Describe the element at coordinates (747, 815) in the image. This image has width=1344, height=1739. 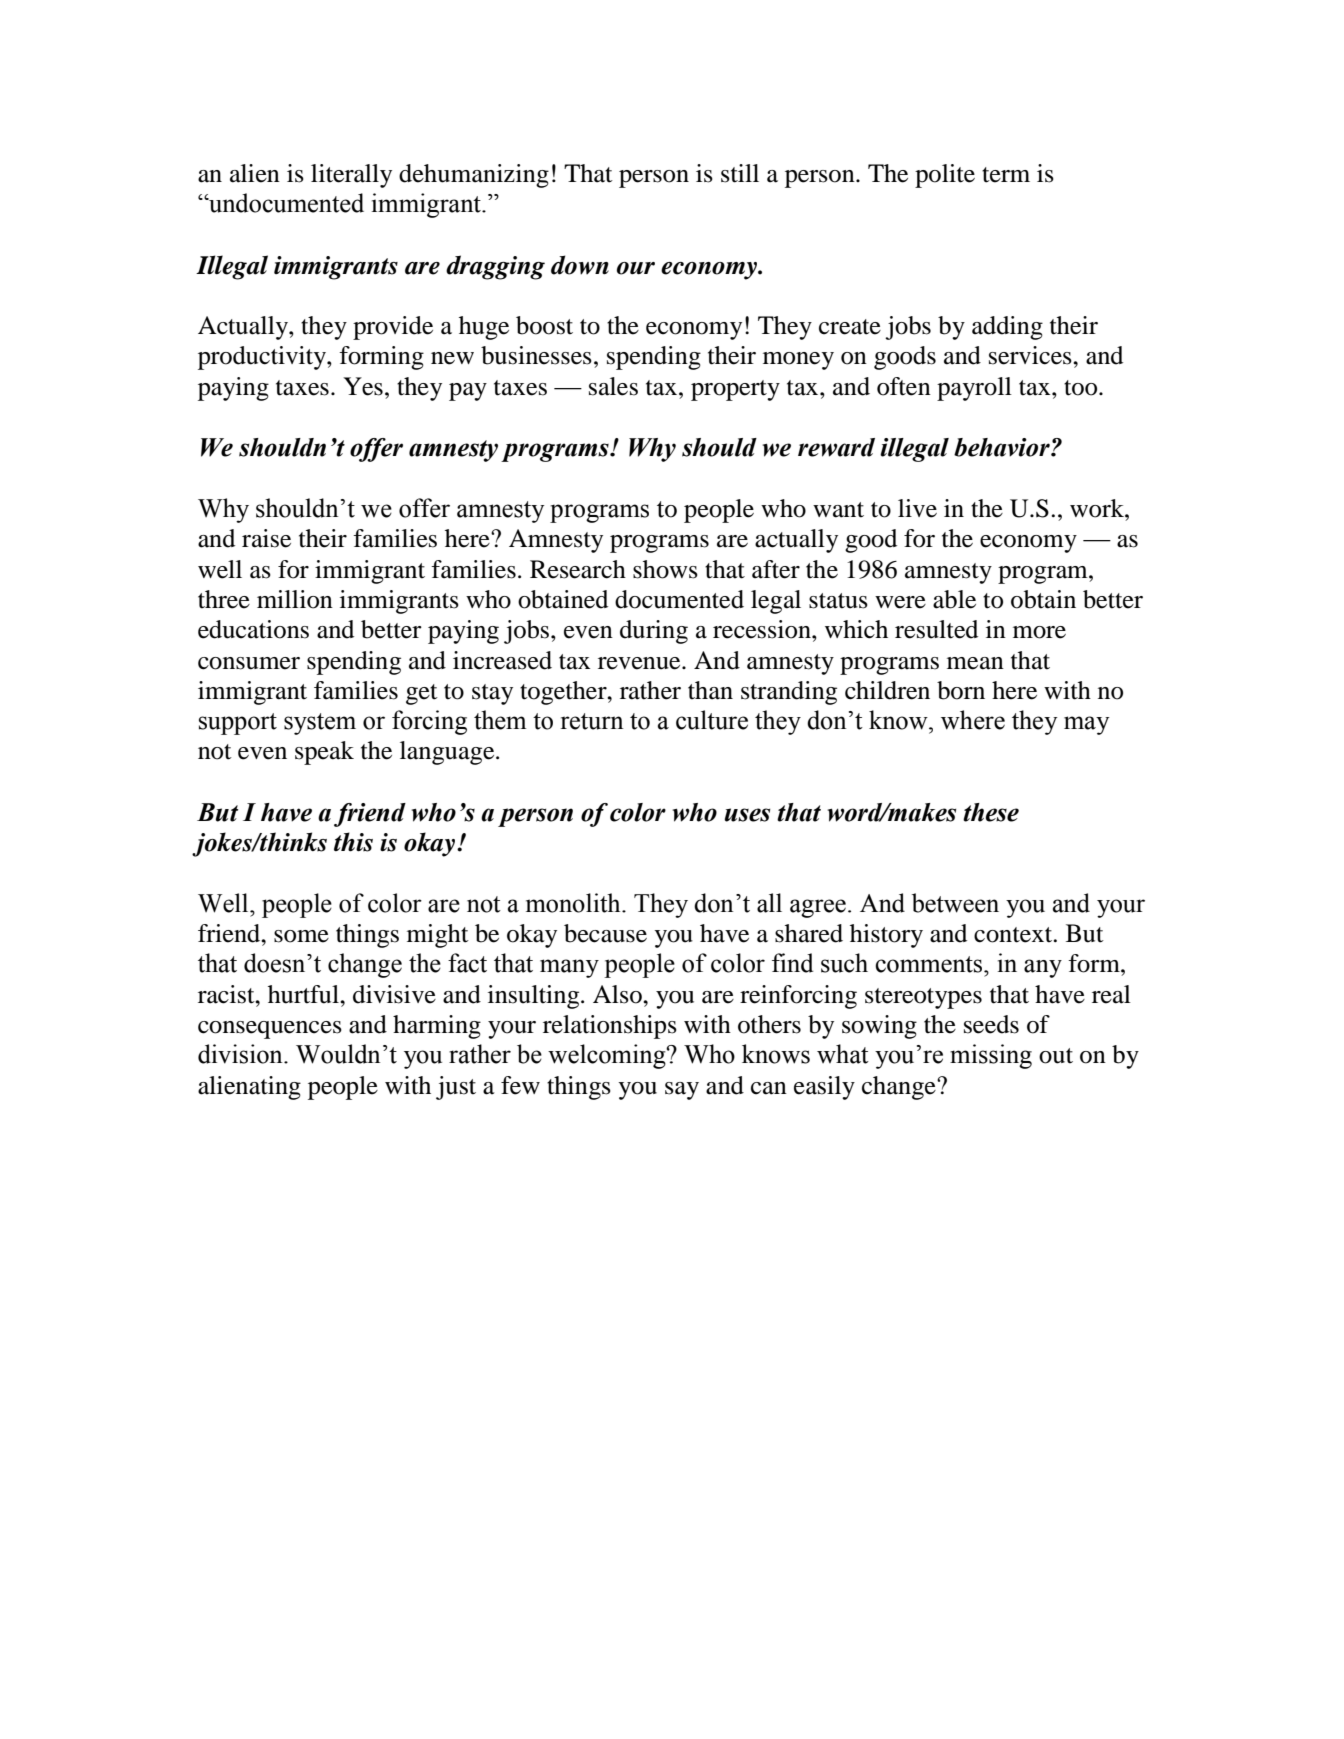
I see `uses` at that location.
